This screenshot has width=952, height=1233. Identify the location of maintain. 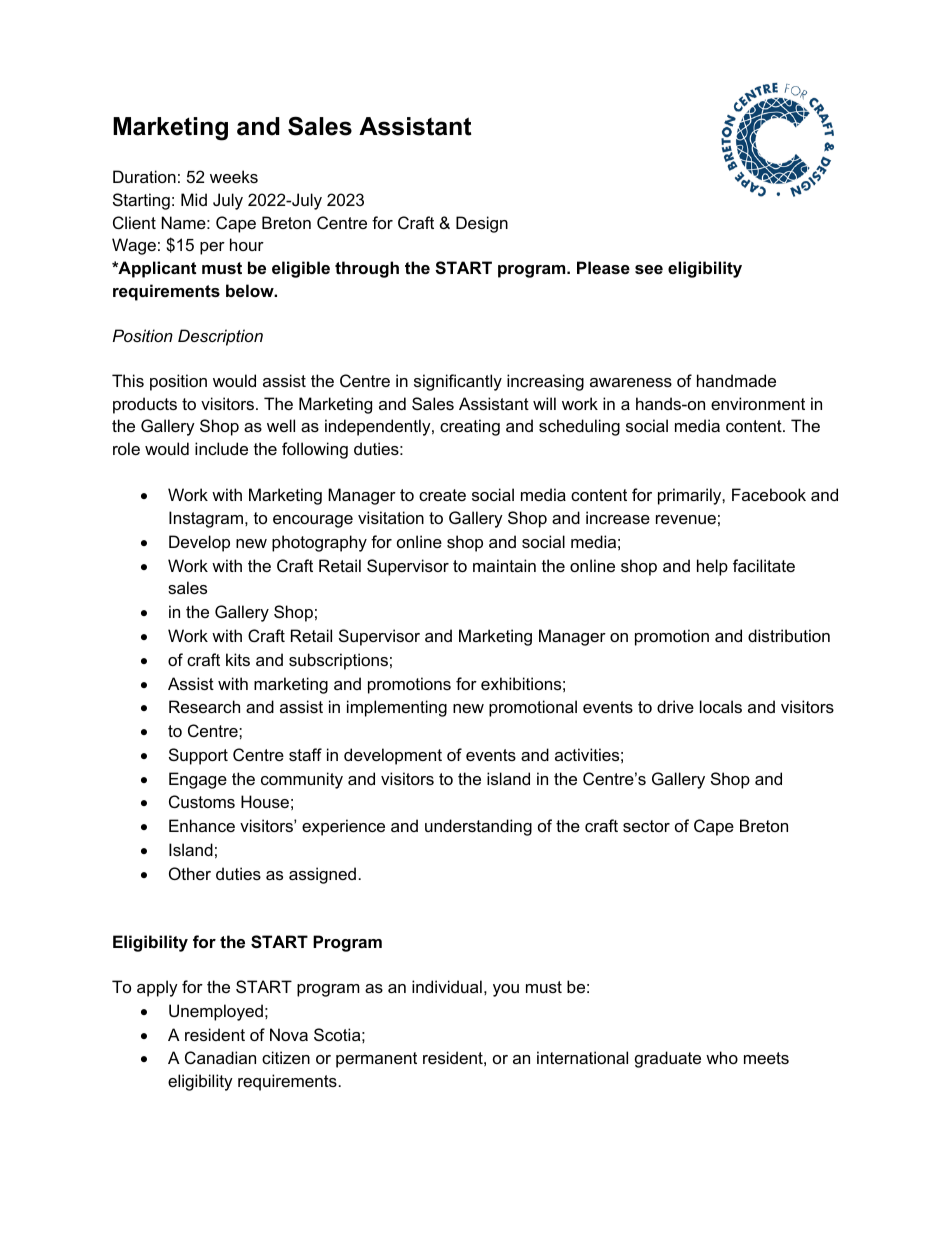
(504, 565).
